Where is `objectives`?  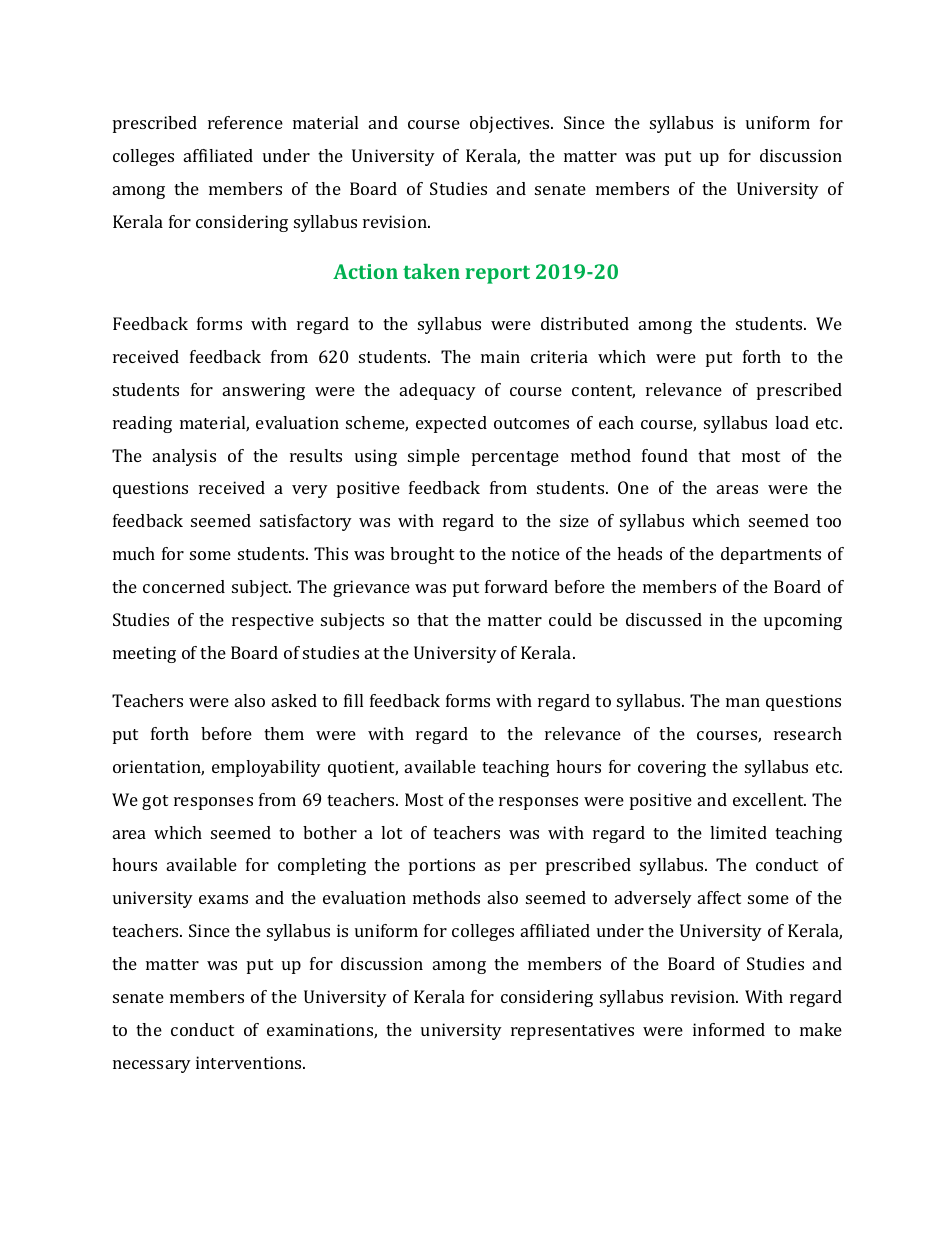
objectives is located at coordinates (511, 124).
